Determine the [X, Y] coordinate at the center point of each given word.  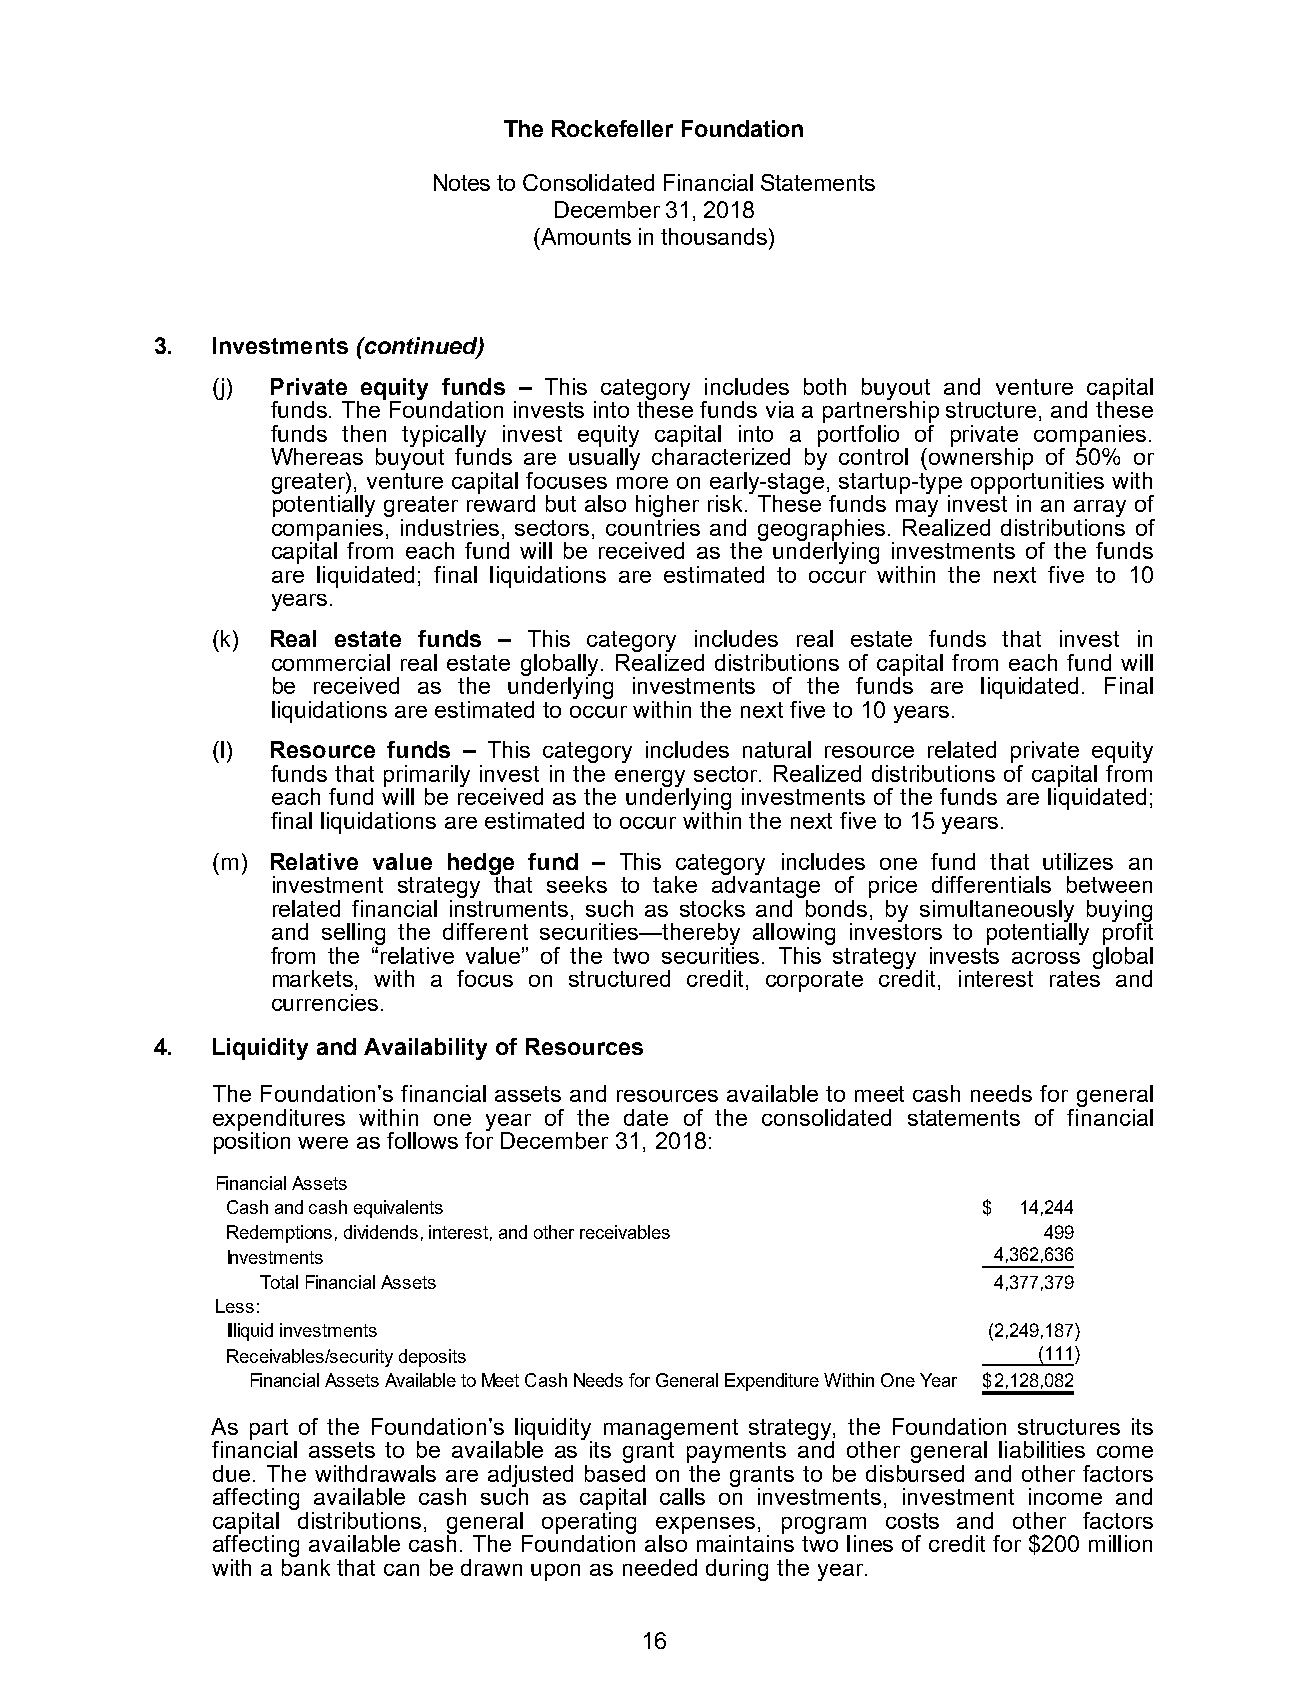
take [675, 884]
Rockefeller [612, 128]
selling [353, 935]
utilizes [1078, 861]
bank [306, 1566]
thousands [714, 236]
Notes [462, 182]
